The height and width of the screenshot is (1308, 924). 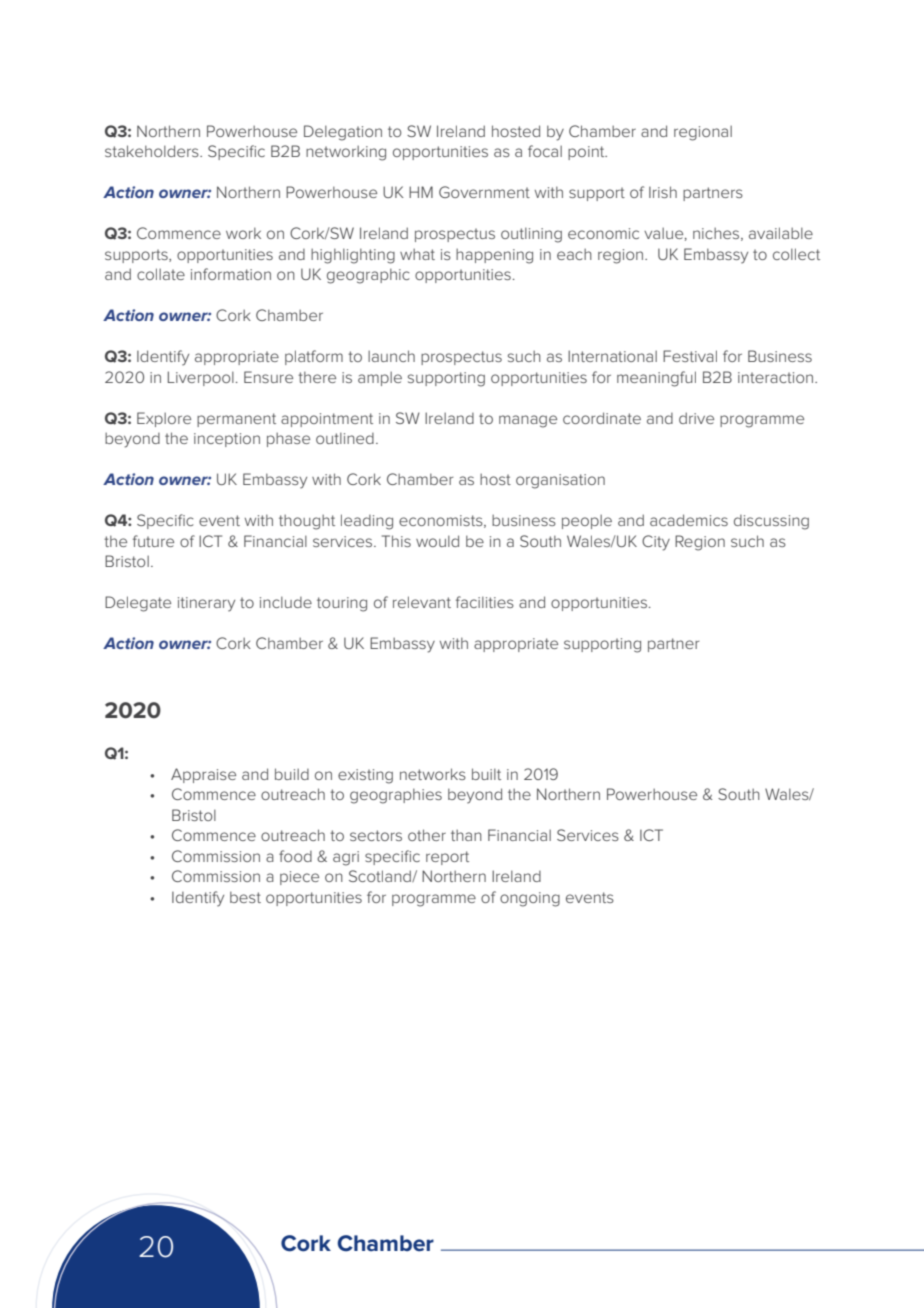 I want to click on report, so click(x=447, y=858).
